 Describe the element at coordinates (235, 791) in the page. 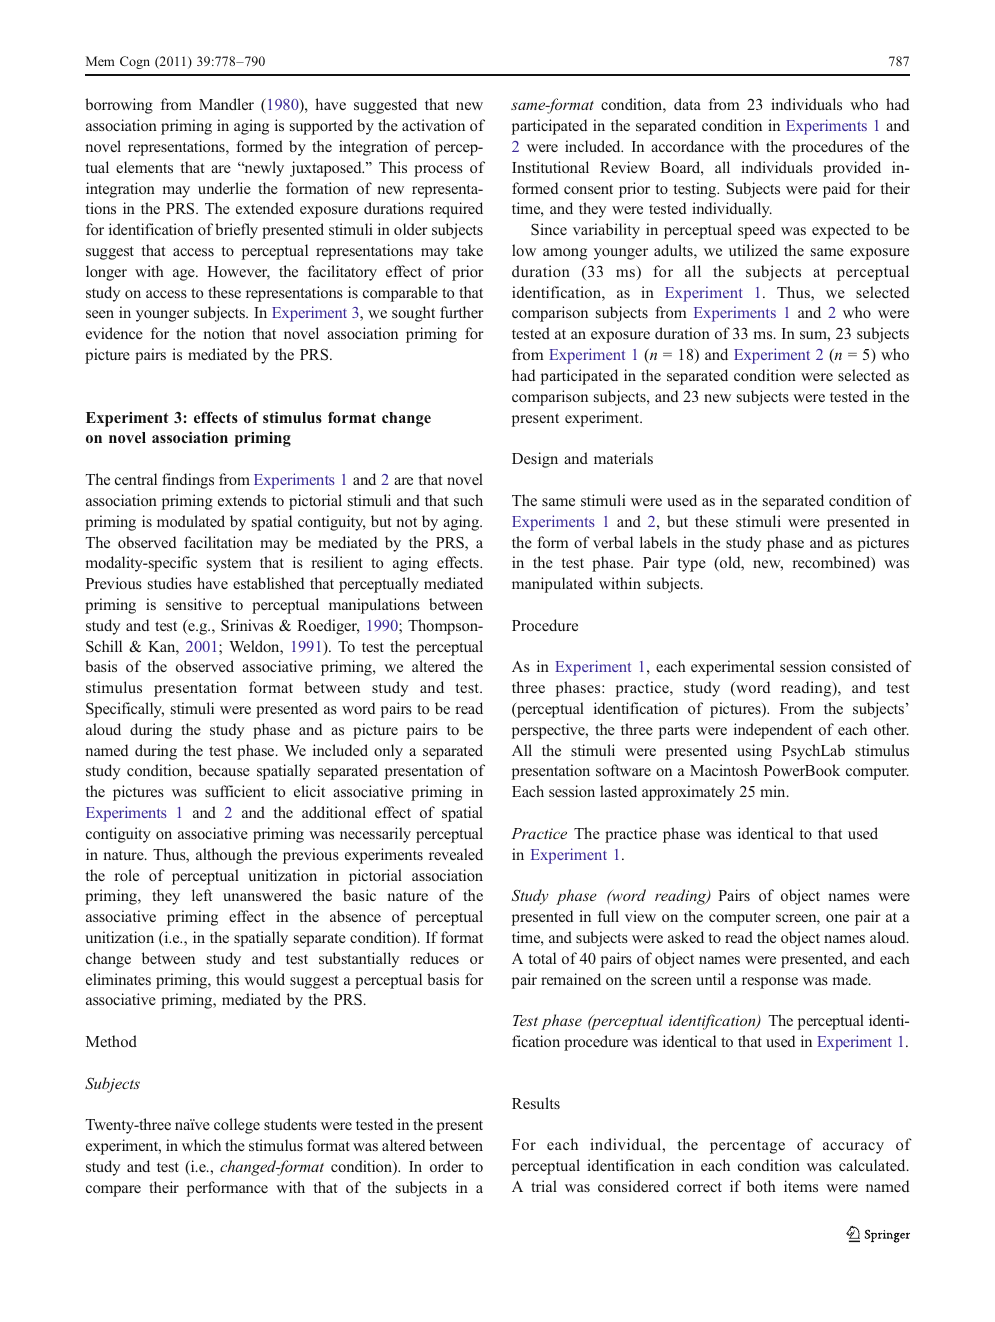

I see `sufficient` at that location.
